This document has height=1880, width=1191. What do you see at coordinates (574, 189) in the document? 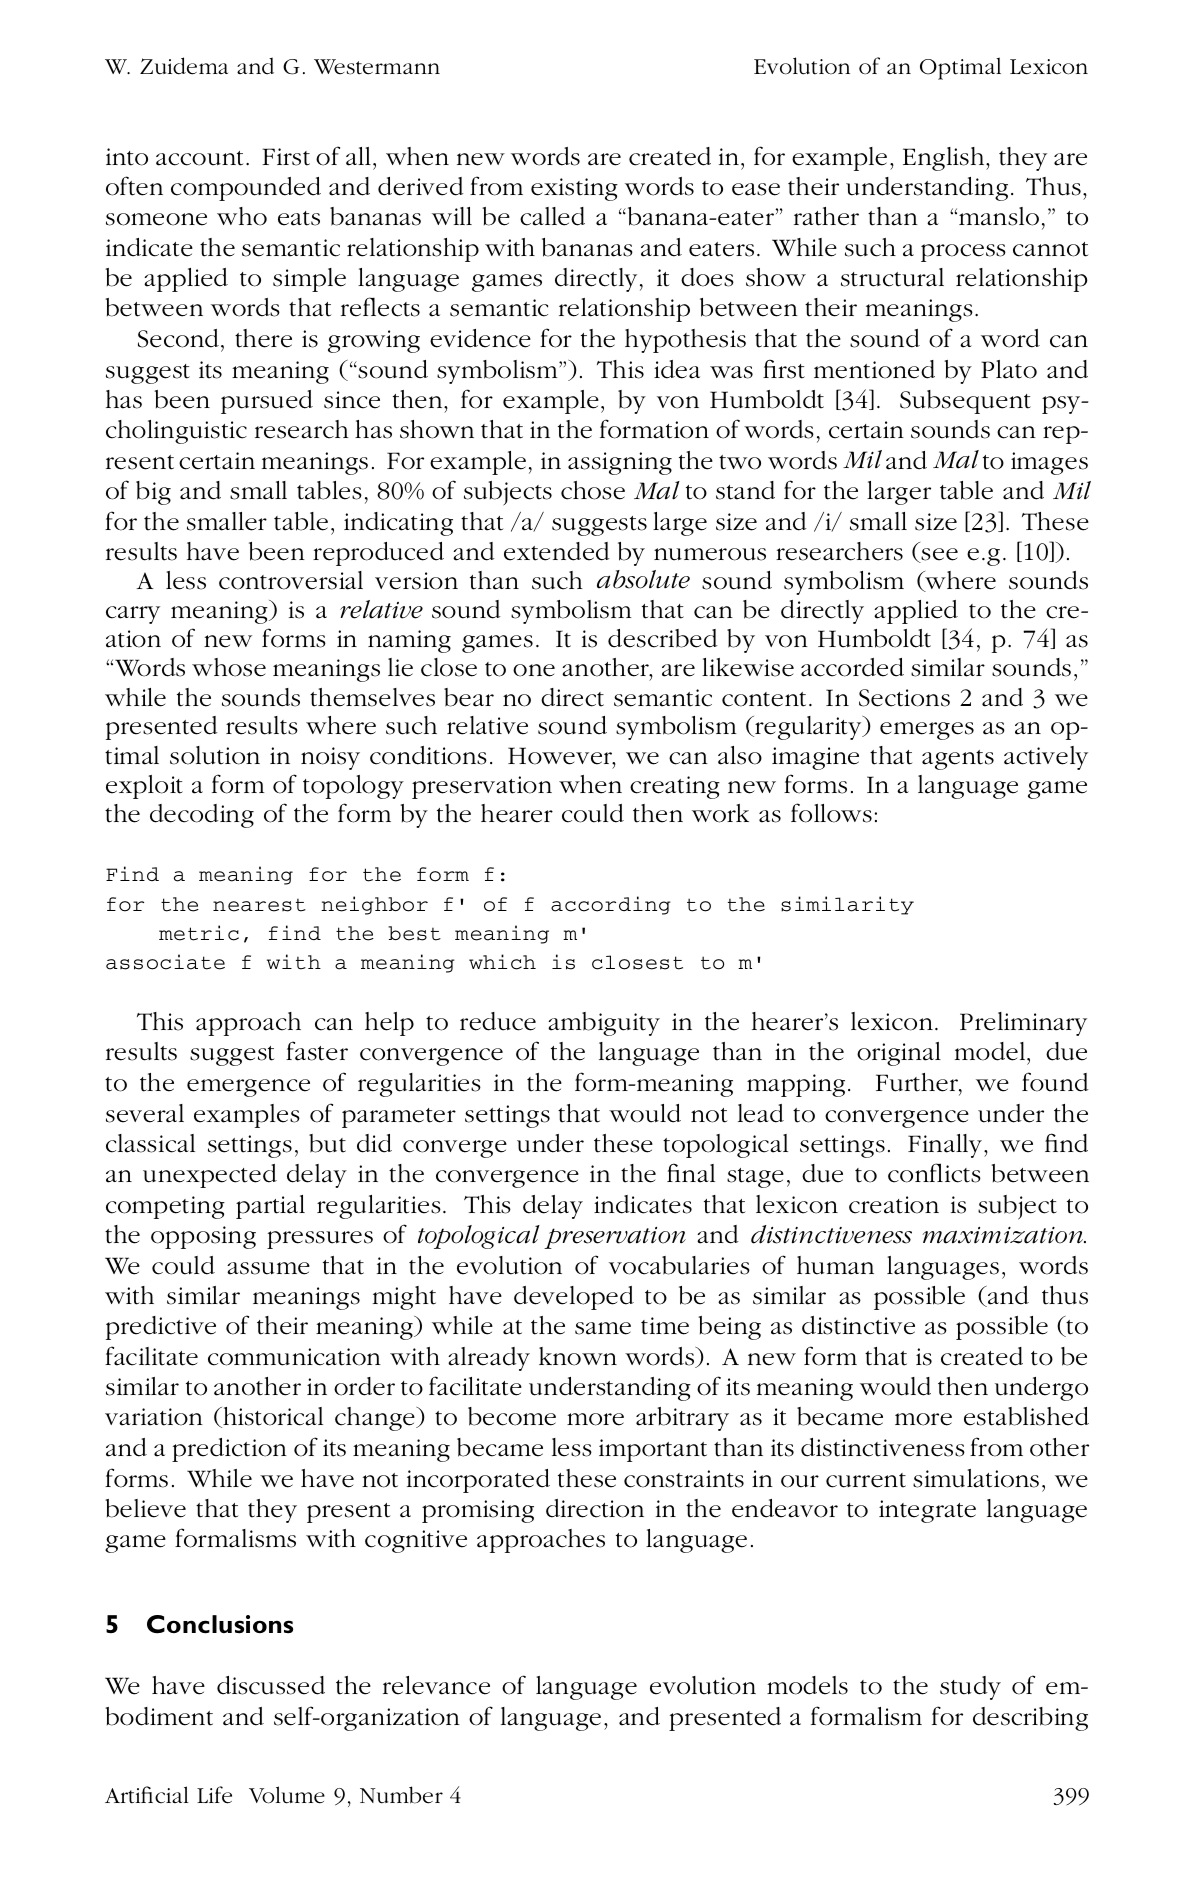
I see `existing` at bounding box center [574, 189].
